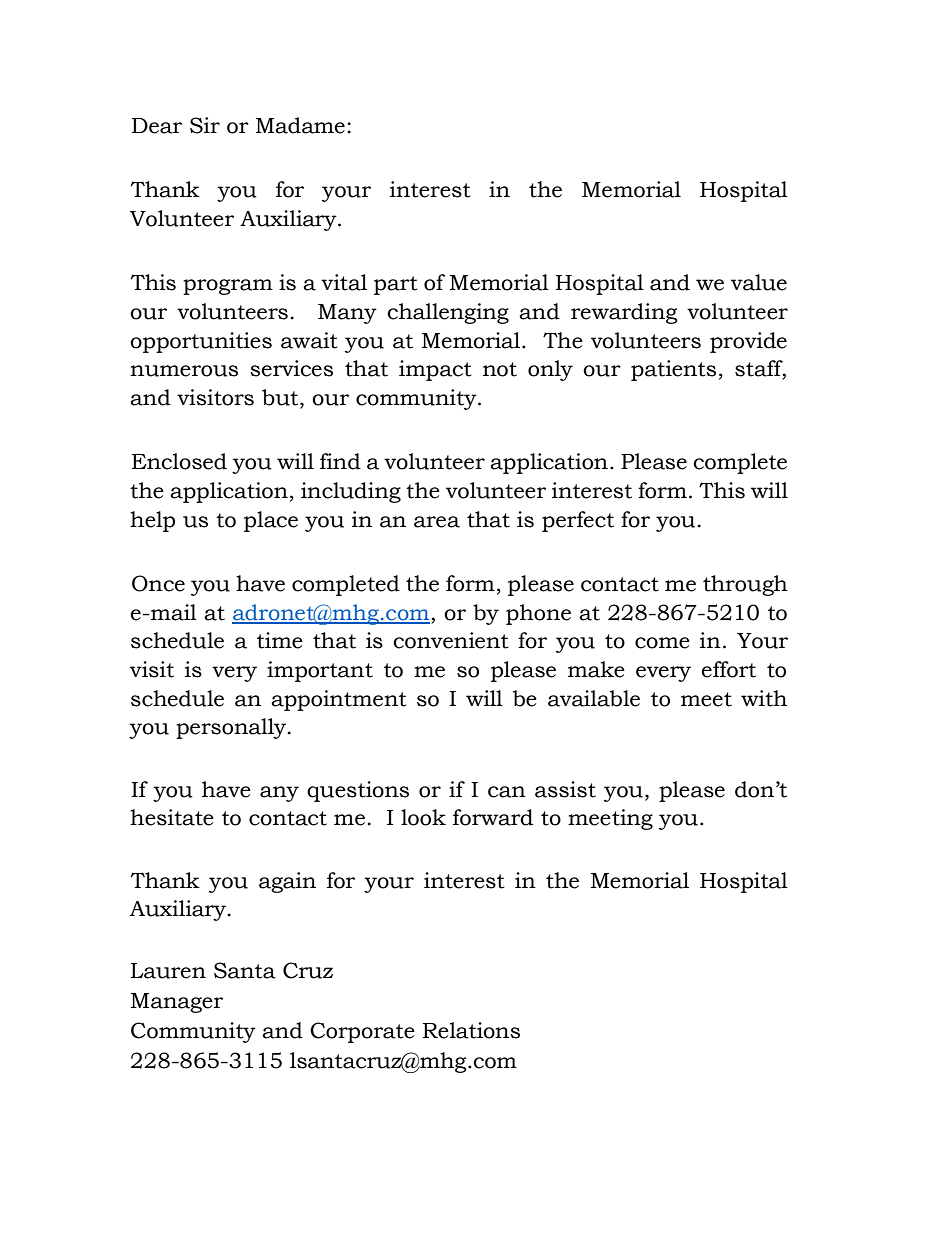 The image size is (952, 1233). What do you see at coordinates (280, 640) in the document?
I see `time` at bounding box center [280, 640].
